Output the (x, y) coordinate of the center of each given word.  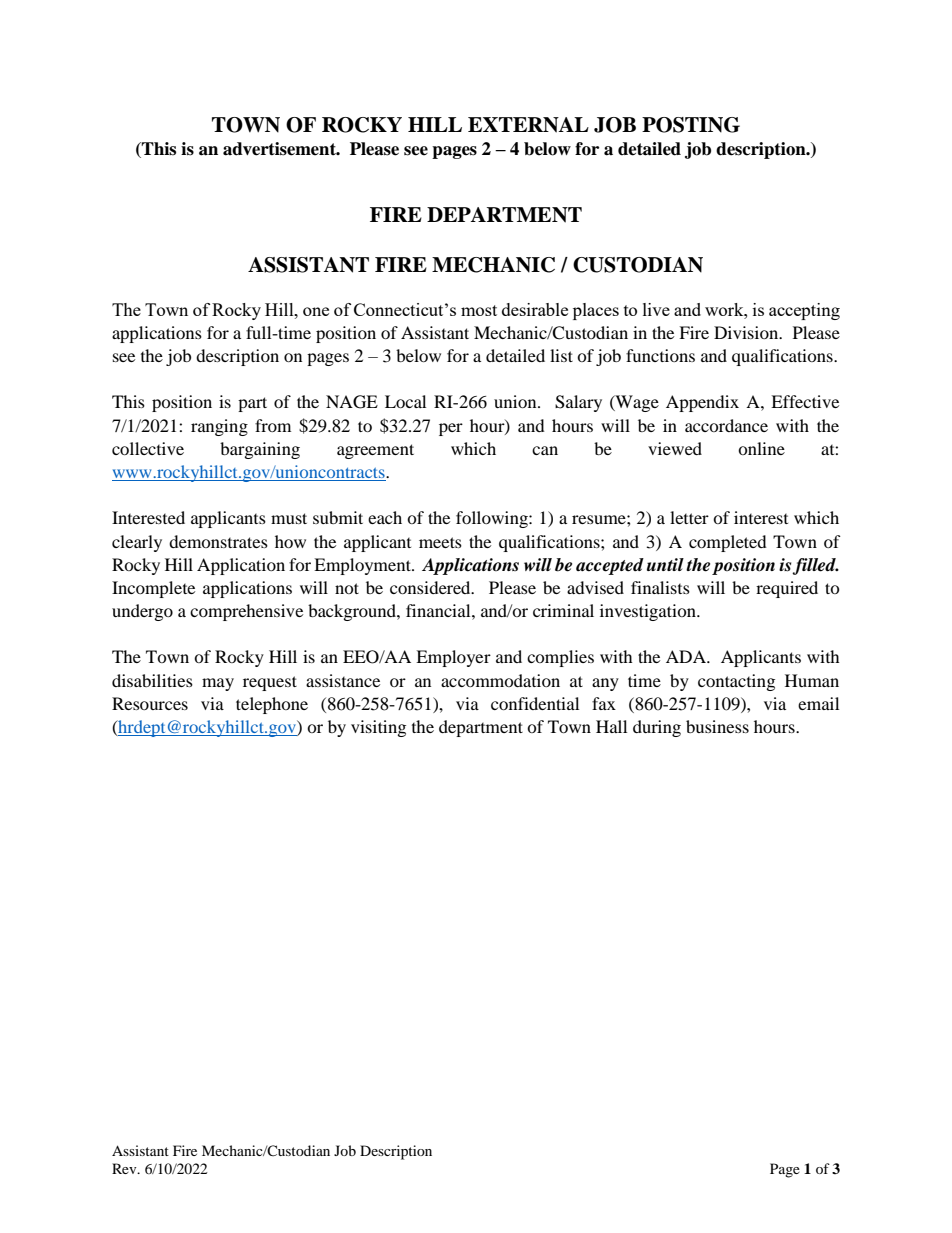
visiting (378, 728)
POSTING (691, 125)
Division (747, 332)
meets (440, 542)
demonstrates (218, 541)
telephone (272, 705)
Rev (125, 1168)
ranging (219, 427)
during (657, 728)
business (717, 726)
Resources (150, 703)
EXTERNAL (528, 125)
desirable (535, 309)
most (479, 310)
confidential (535, 703)
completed (728, 543)
